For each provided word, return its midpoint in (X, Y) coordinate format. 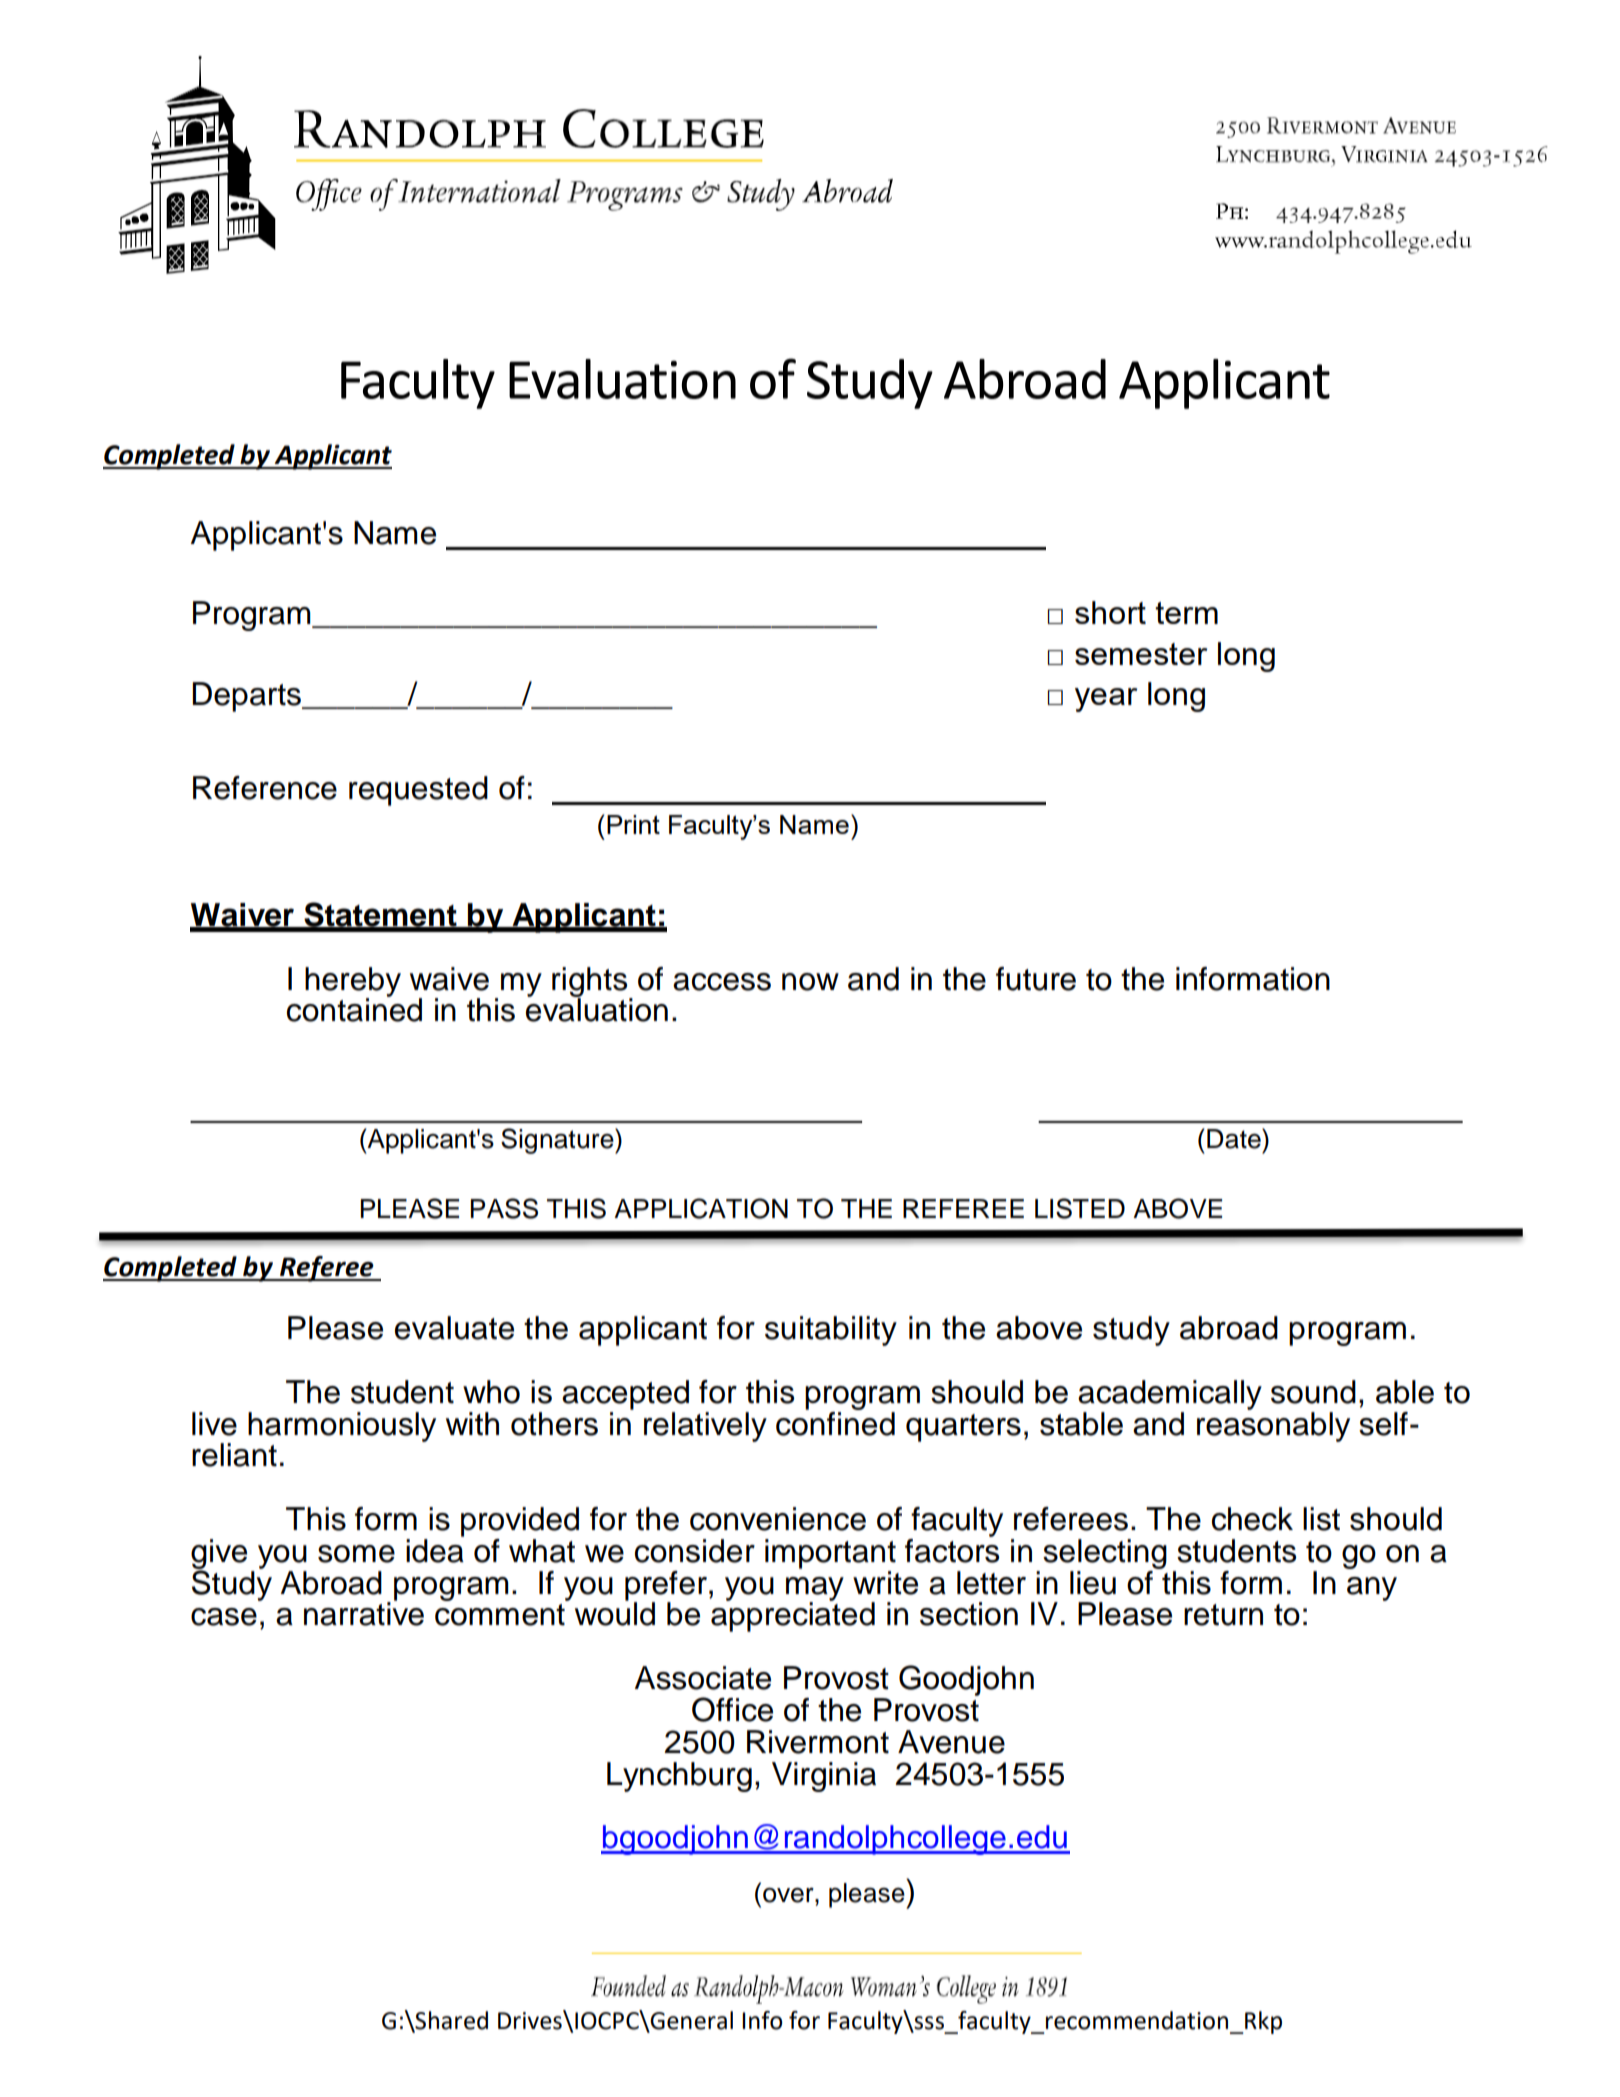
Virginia (824, 1777)
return (1223, 1615)
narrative (364, 1613)
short (1110, 612)
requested (418, 791)
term (1186, 613)
